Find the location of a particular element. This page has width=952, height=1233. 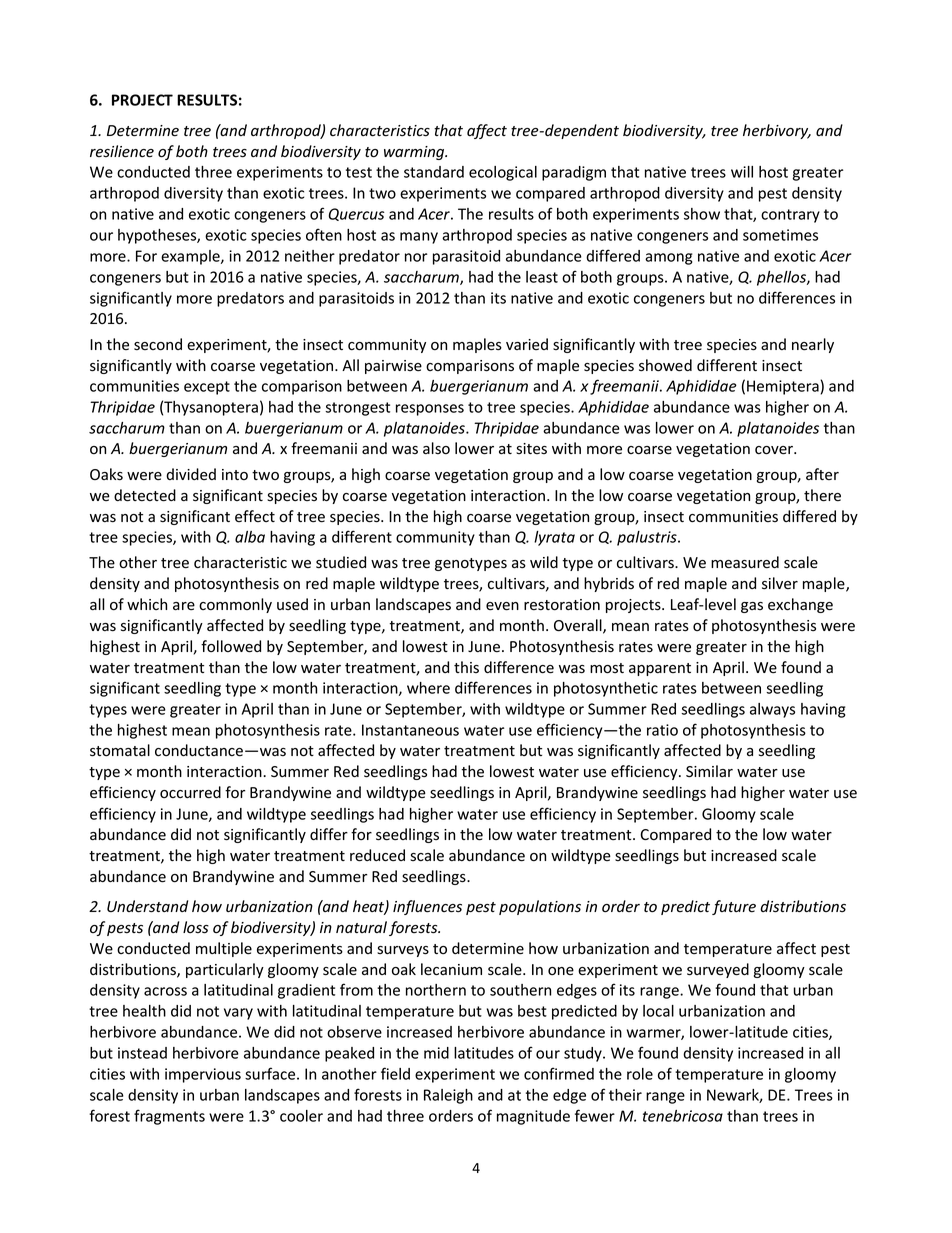

standard is located at coordinates (434, 172).
